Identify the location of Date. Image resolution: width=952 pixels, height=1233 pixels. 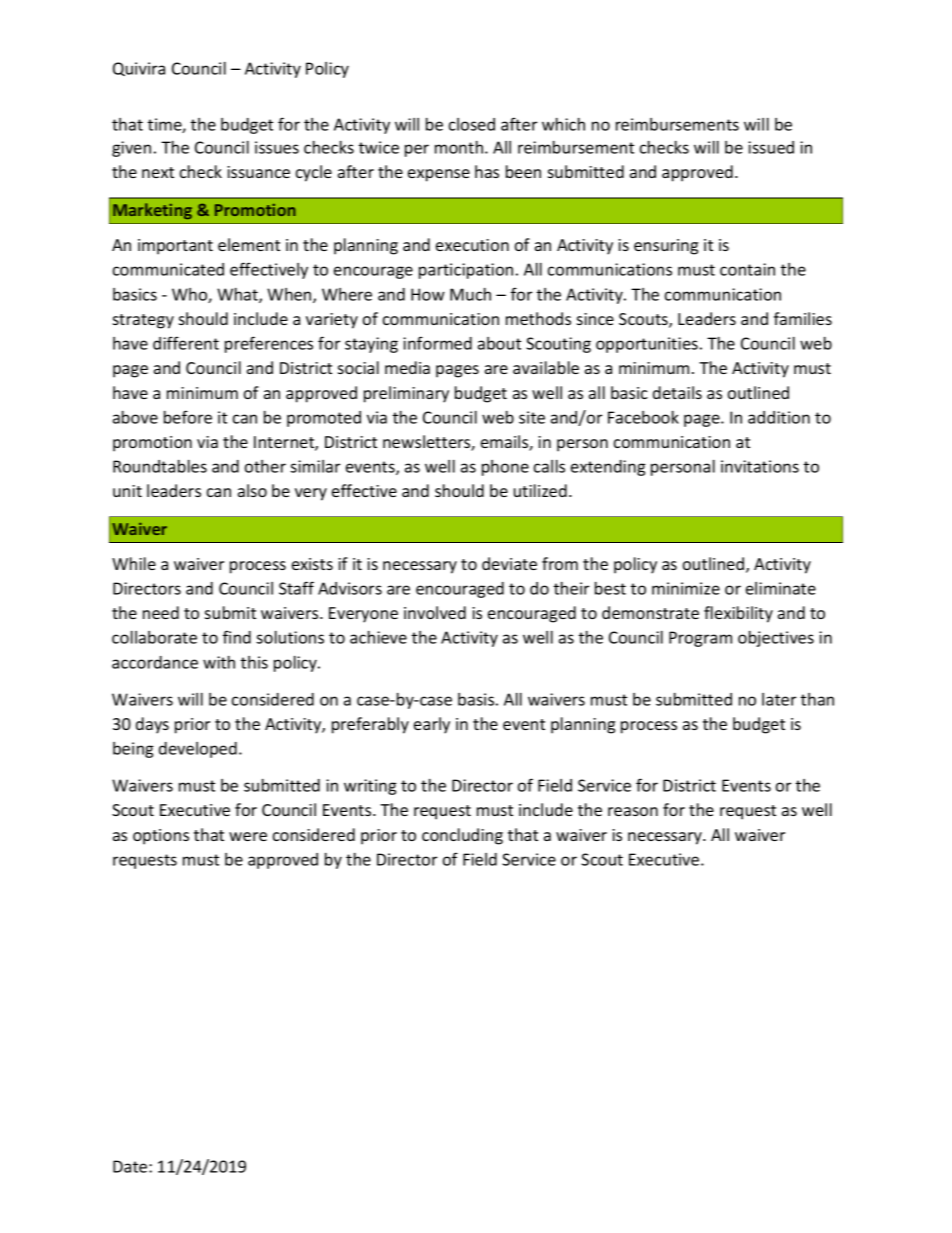
(131, 1166).
